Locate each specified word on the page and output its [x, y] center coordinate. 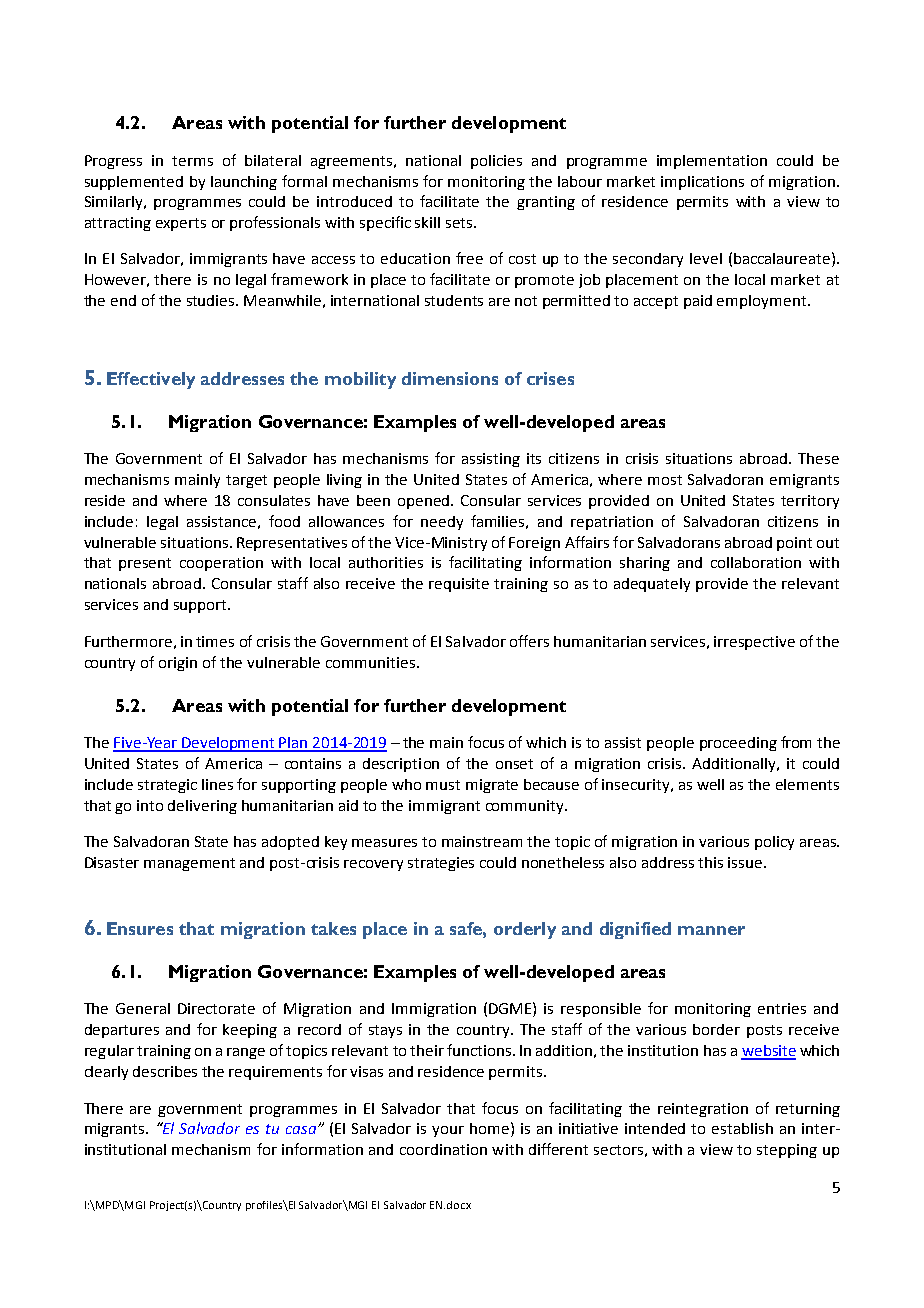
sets [460, 223]
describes [165, 1071]
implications [702, 183]
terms [192, 161]
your [448, 1131]
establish [742, 1128]
